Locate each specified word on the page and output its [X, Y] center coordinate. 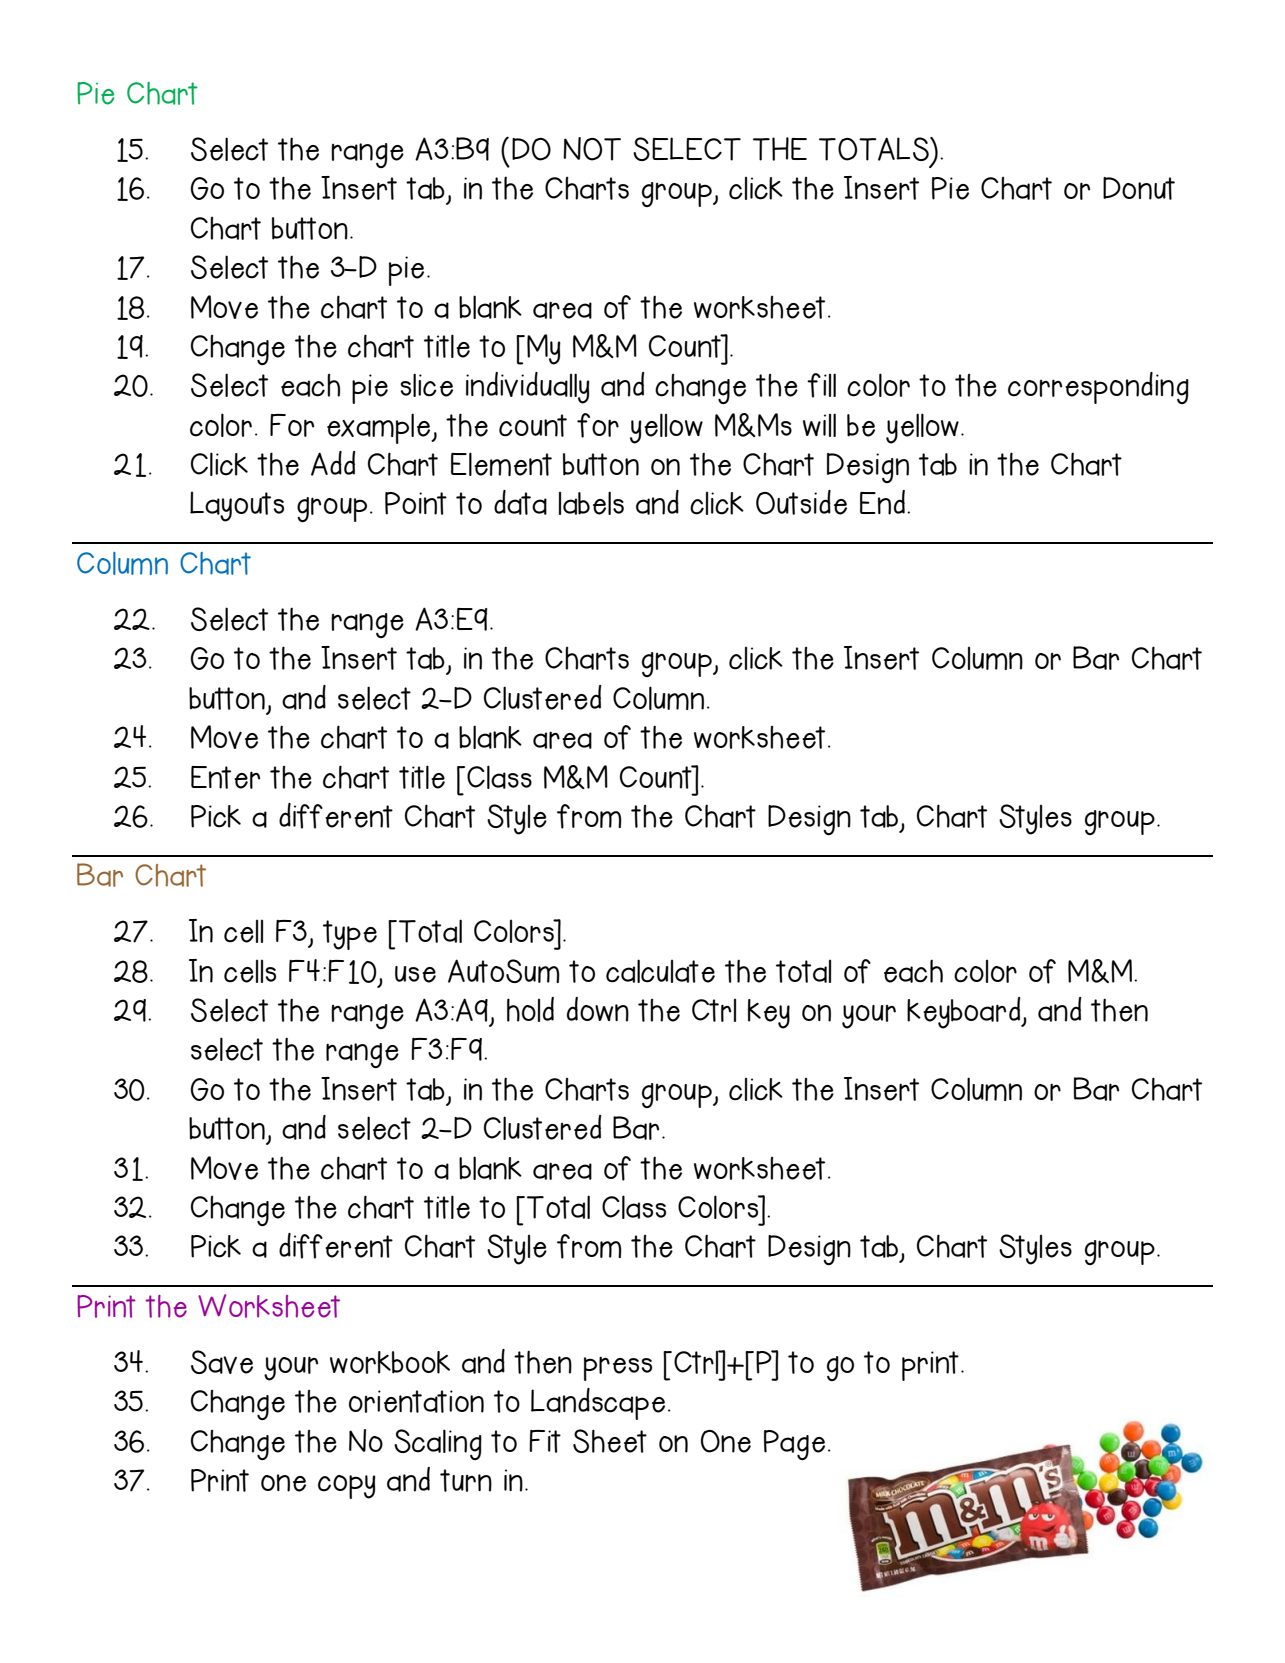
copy [347, 1487]
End [882, 502]
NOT [592, 149]
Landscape [598, 1404]
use [415, 974]
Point [416, 503]
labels [591, 503]
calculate [660, 971]
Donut [1139, 188]
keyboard [965, 1013]
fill [821, 385]
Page [794, 1445]
